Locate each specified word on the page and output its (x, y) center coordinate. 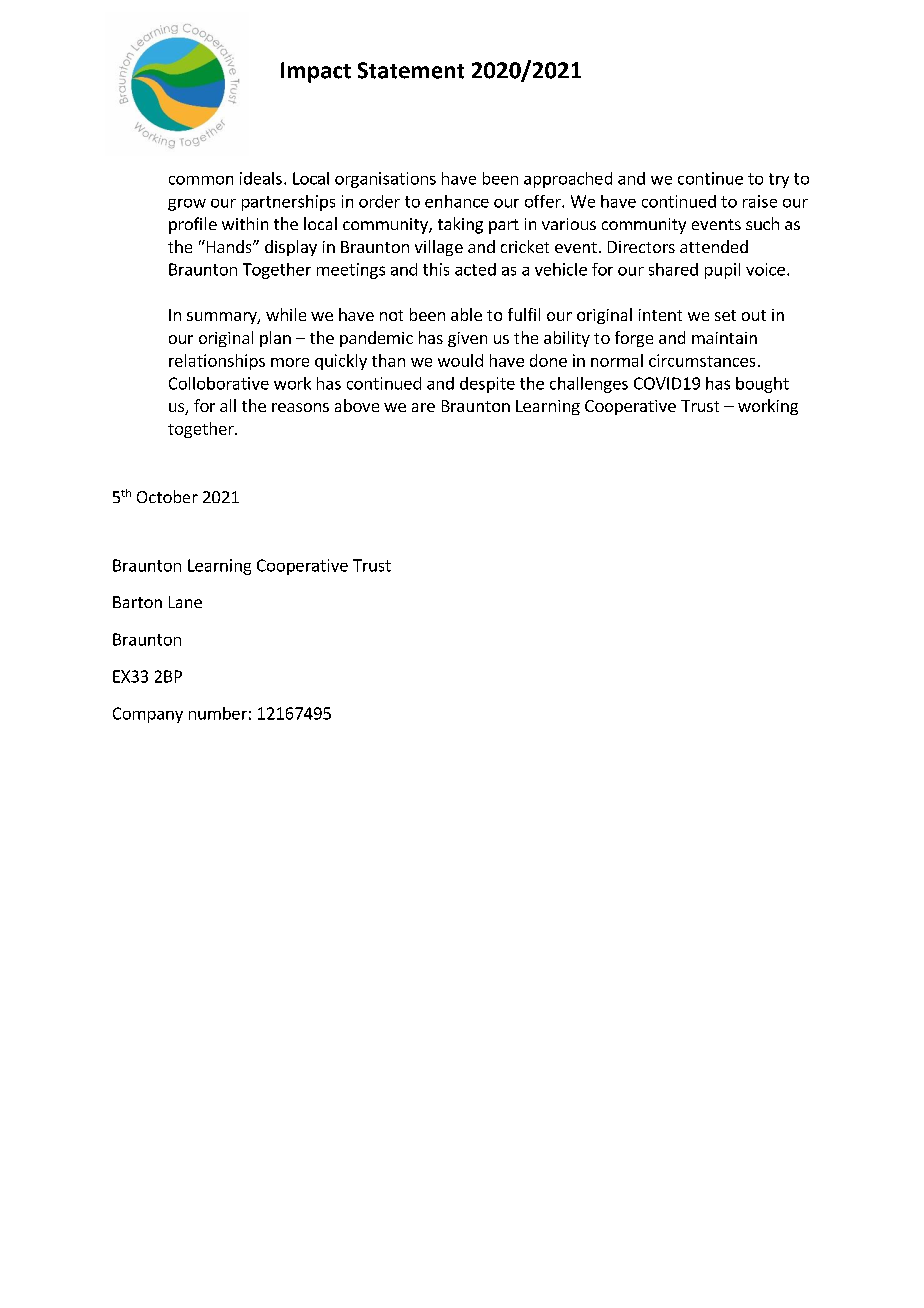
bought (762, 385)
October (167, 496)
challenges (589, 385)
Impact (316, 72)
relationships (217, 362)
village (439, 248)
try (779, 180)
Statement (411, 70)
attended (714, 246)
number (218, 713)
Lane (185, 602)
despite (487, 385)
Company (148, 715)
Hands (229, 246)
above (357, 405)
